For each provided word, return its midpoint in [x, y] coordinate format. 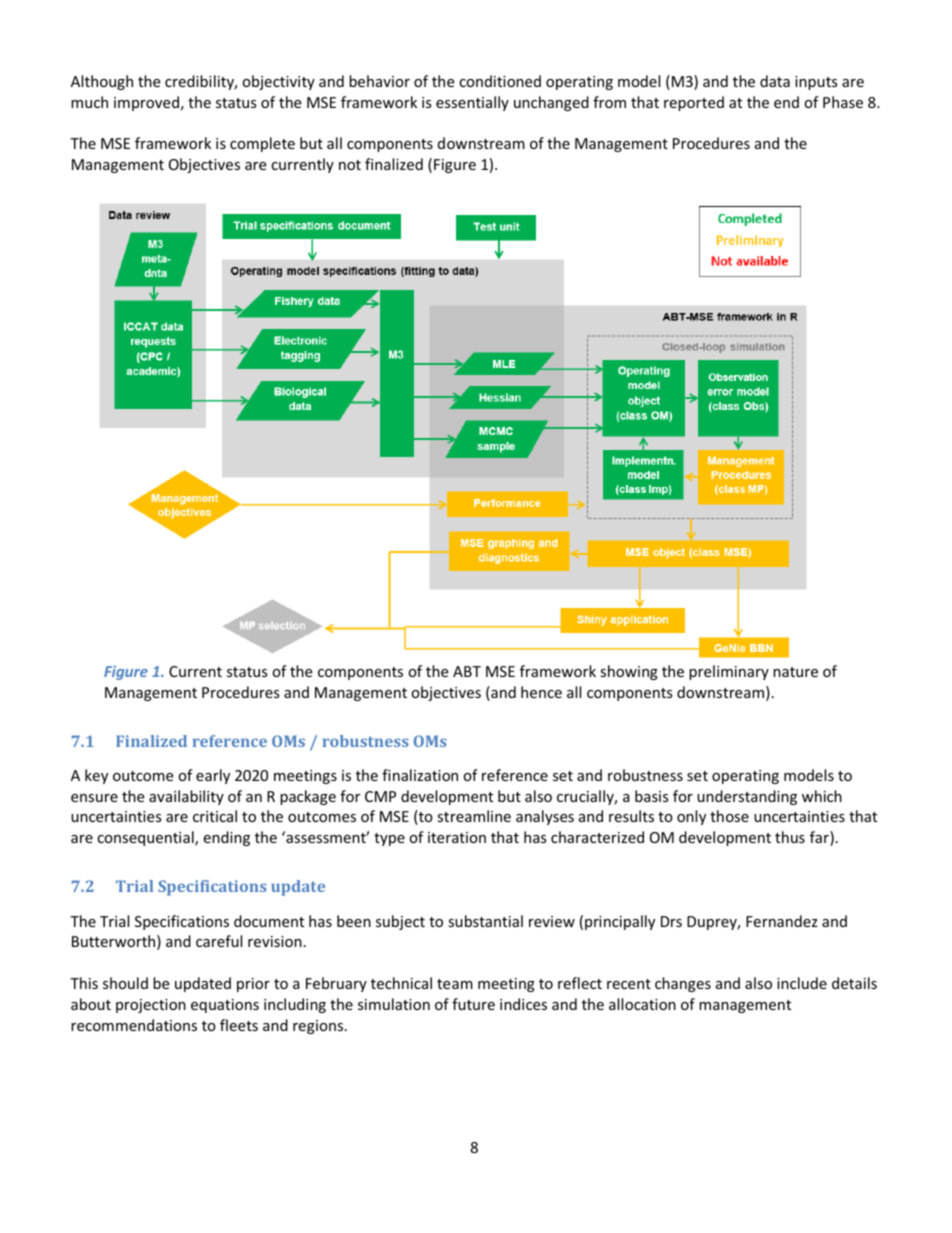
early [213, 776]
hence [541, 692]
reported [694, 103]
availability [186, 797]
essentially [472, 103]
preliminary [729, 672]
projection [151, 1006]
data [775, 81]
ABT [467, 671]
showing [629, 672]
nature [795, 672]
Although [102, 82]
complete [262, 144]
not [350, 165]
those [729, 816]
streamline [474, 816]
